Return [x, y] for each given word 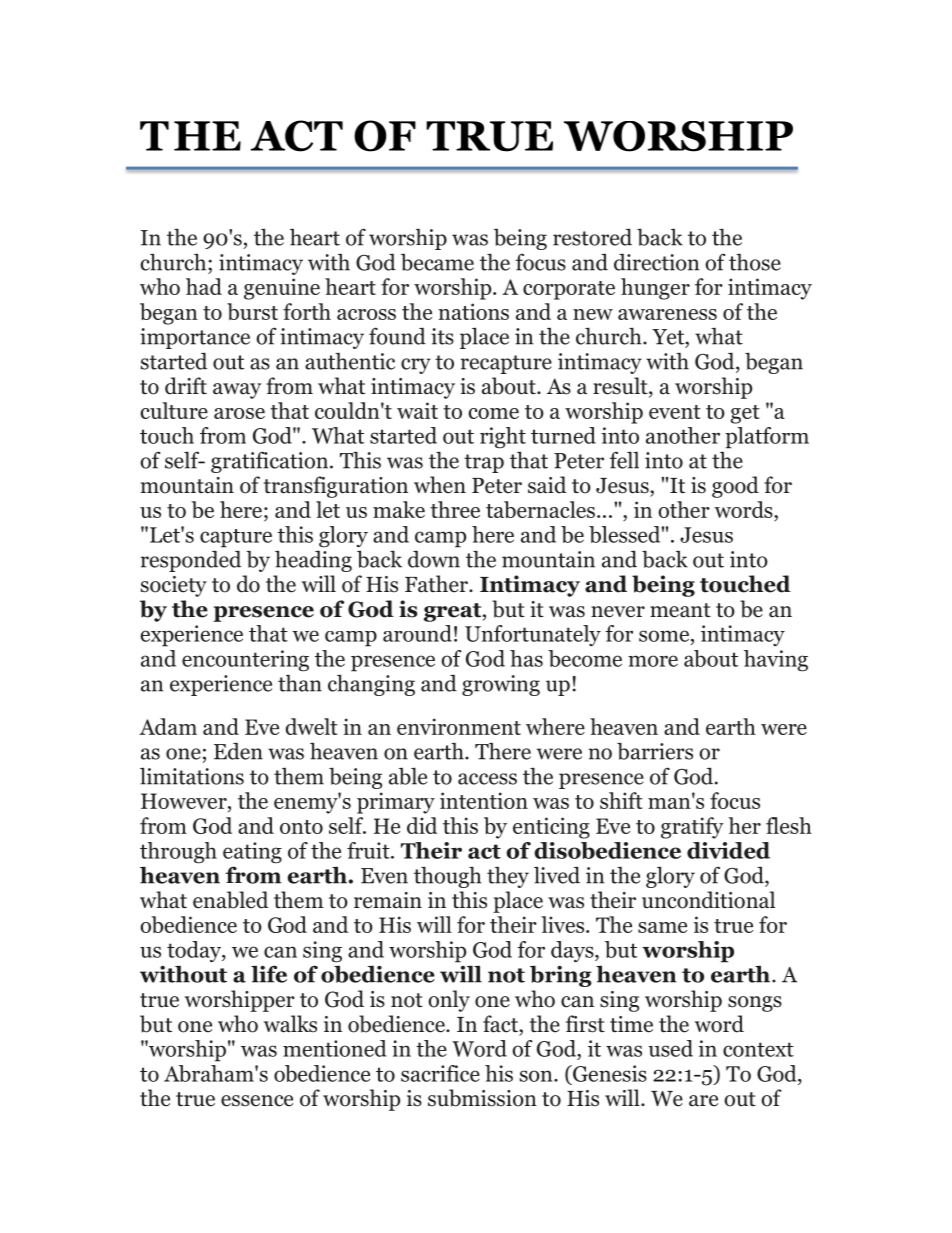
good [735, 487]
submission [482, 1098]
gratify [692, 828]
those [755, 262]
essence [257, 1101]
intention [484, 800]
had [204, 286]
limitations [192, 776]
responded [191, 561]
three [455, 509]
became [437, 262]
